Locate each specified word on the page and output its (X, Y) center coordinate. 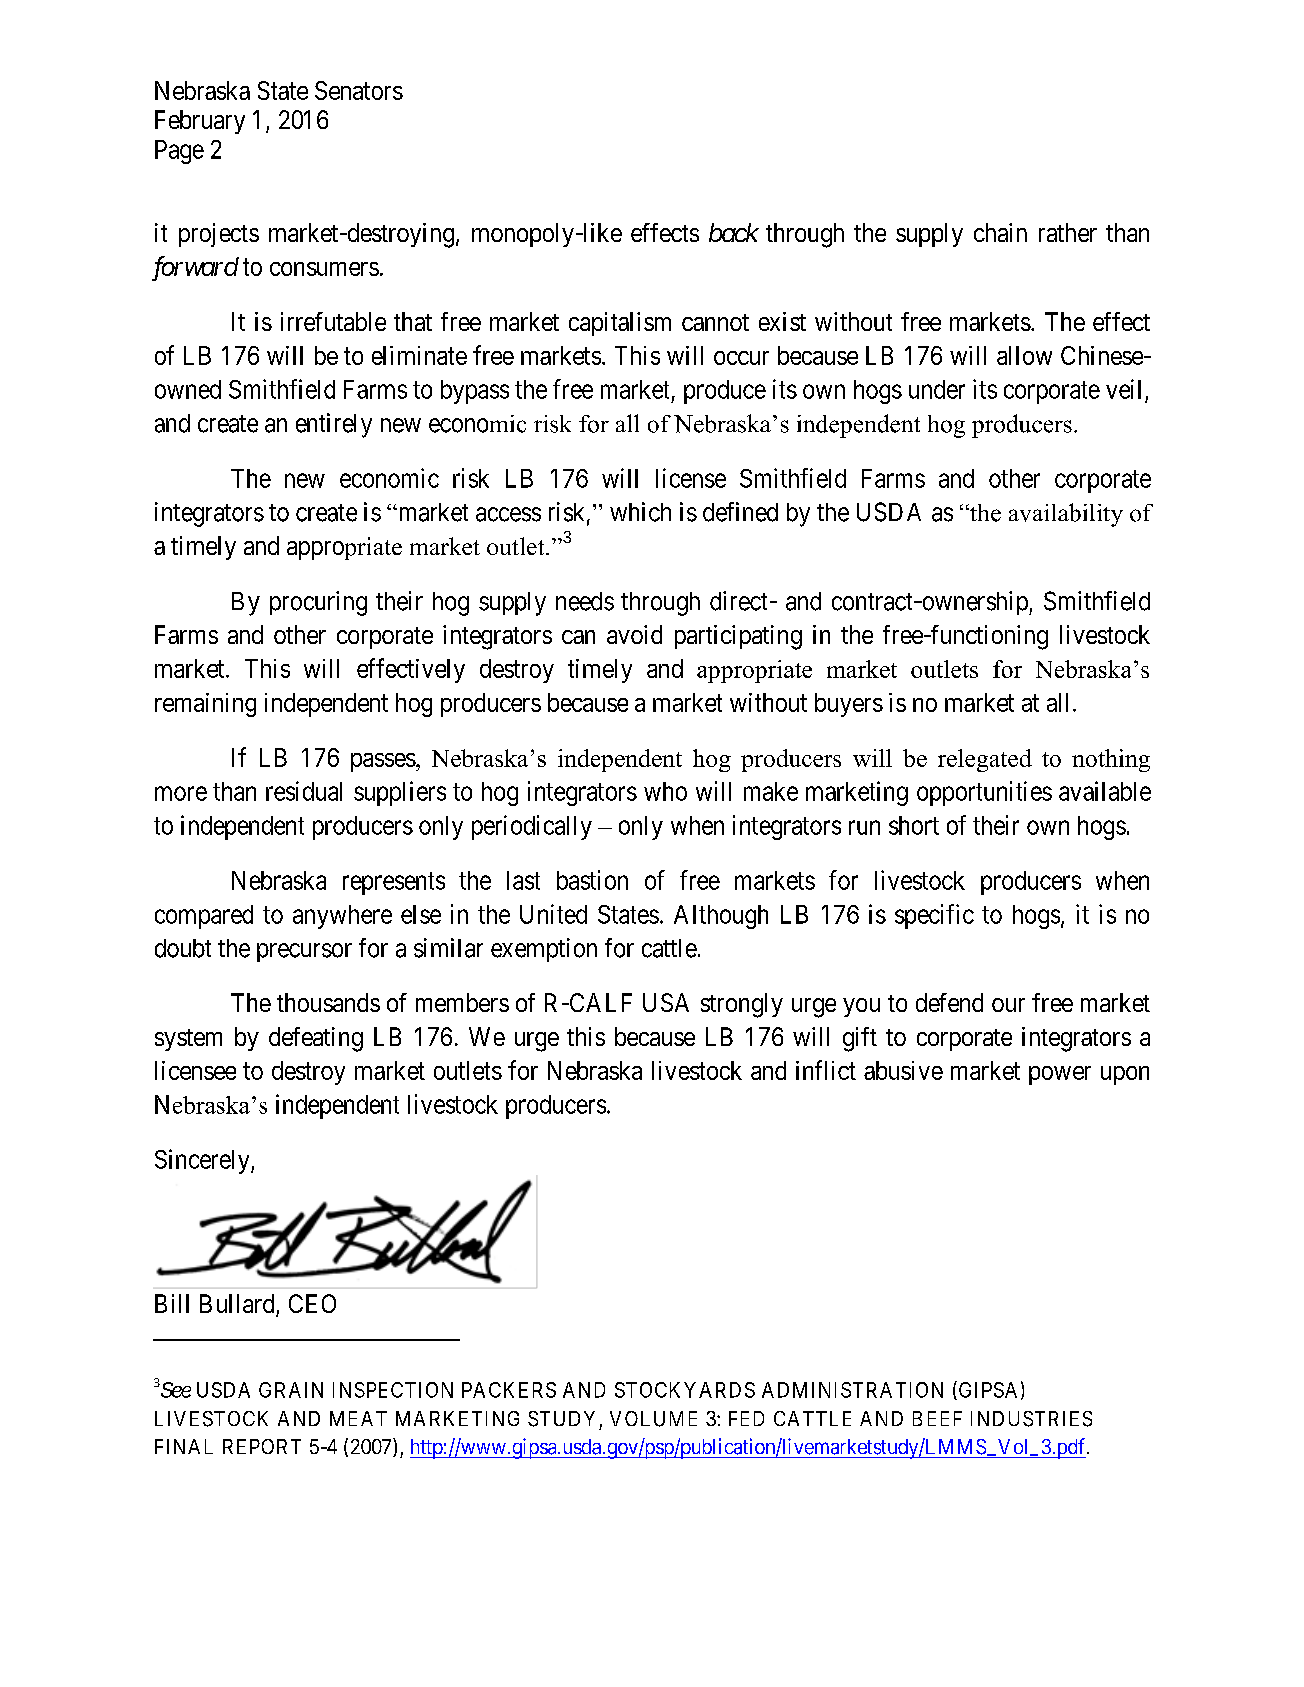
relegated (985, 760)
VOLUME (653, 1419)
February (200, 122)
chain (1000, 232)
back (734, 232)
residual (304, 791)
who (665, 791)
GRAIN (291, 1390)
